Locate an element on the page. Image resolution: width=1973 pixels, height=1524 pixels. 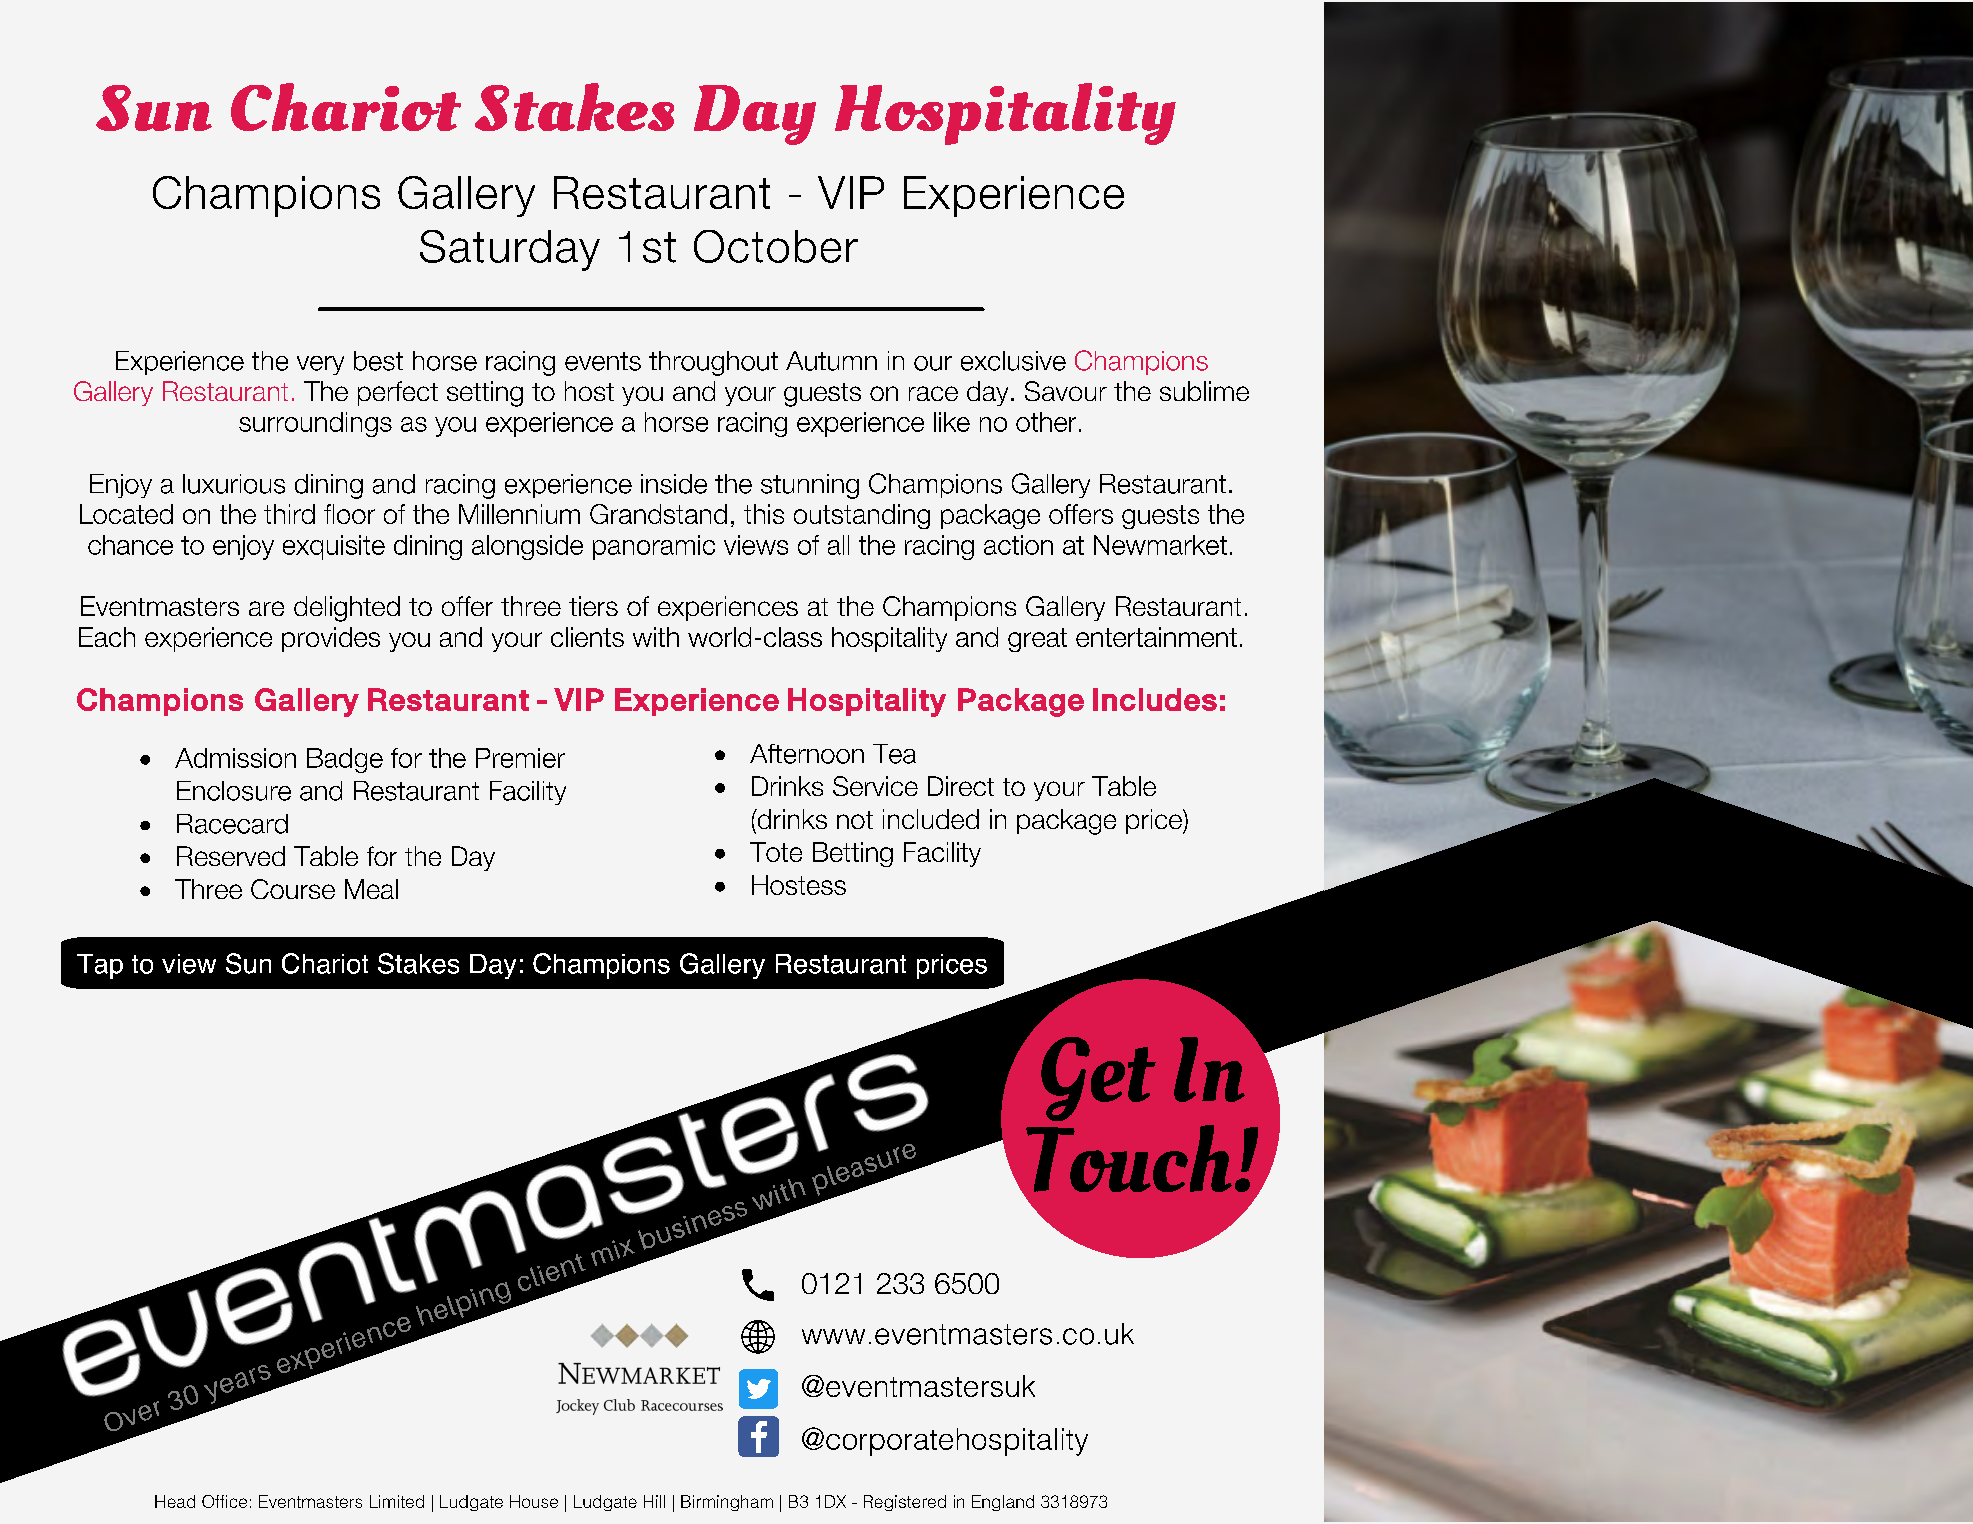
included is located at coordinates (931, 819).
